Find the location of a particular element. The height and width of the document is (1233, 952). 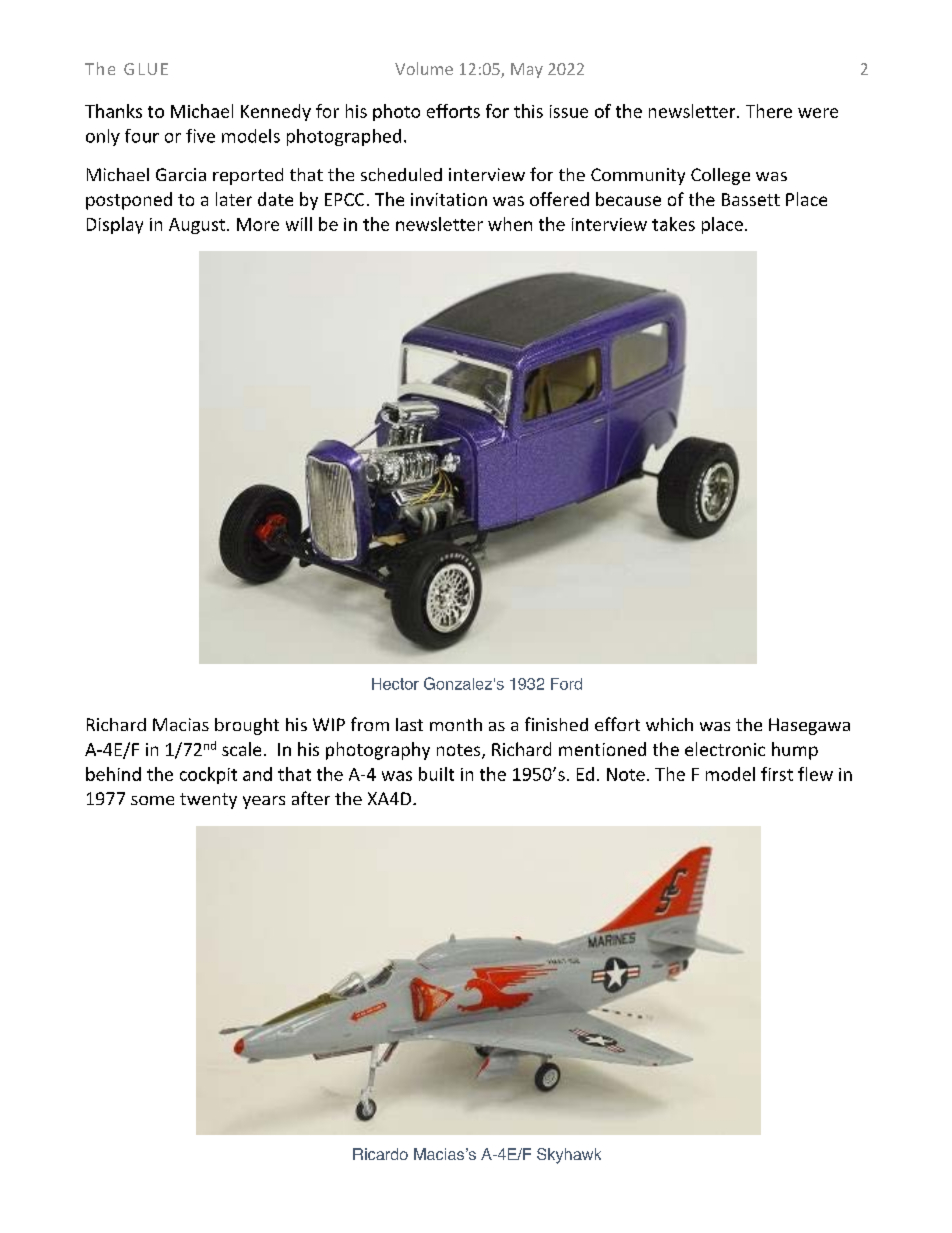

There is located at coordinates (769, 111).
